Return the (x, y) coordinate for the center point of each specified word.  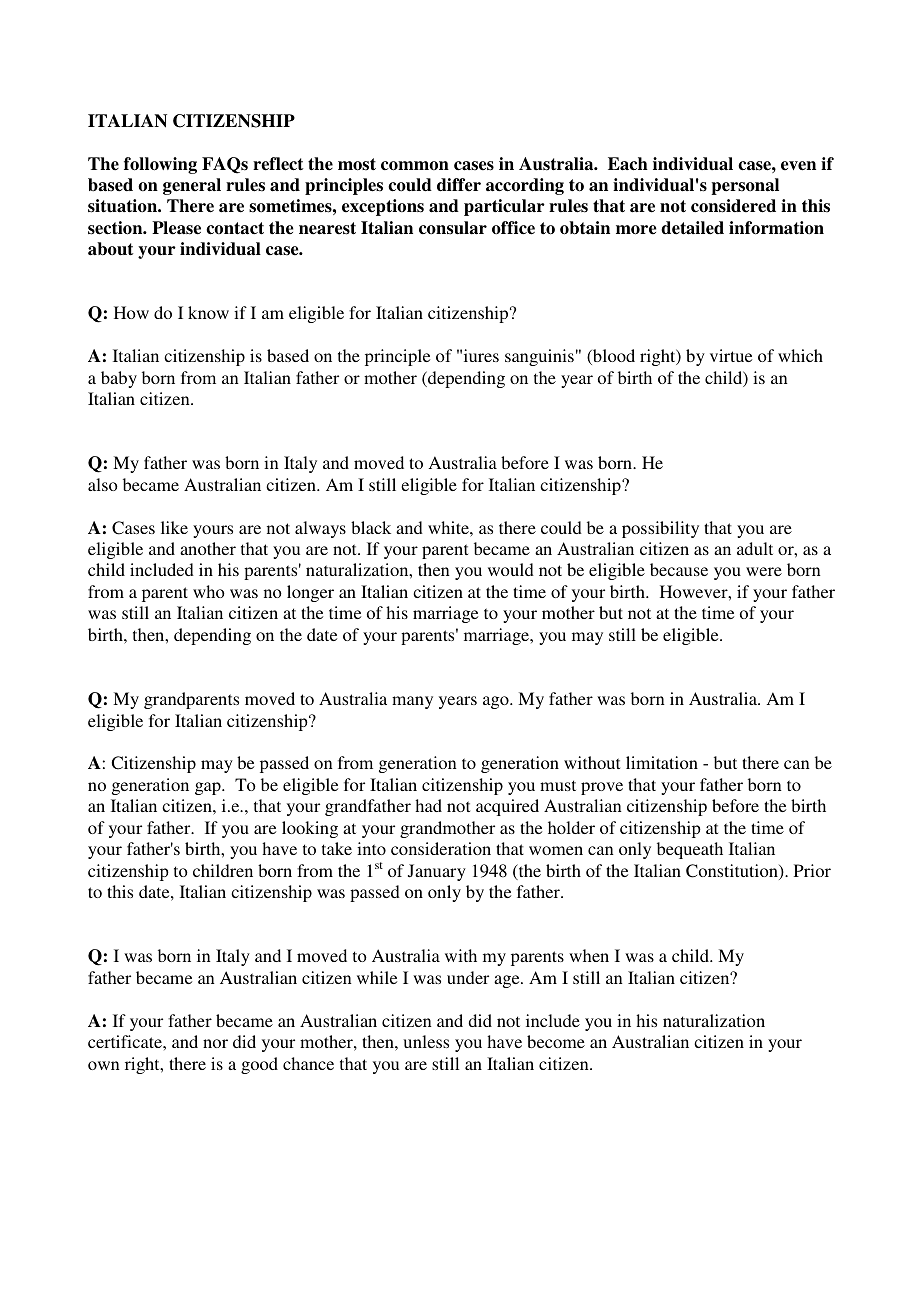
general (192, 186)
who (209, 591)
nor (215, 1043)
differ (459, 185)
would (511, 569)
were (764, 571)
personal (745, 186)
